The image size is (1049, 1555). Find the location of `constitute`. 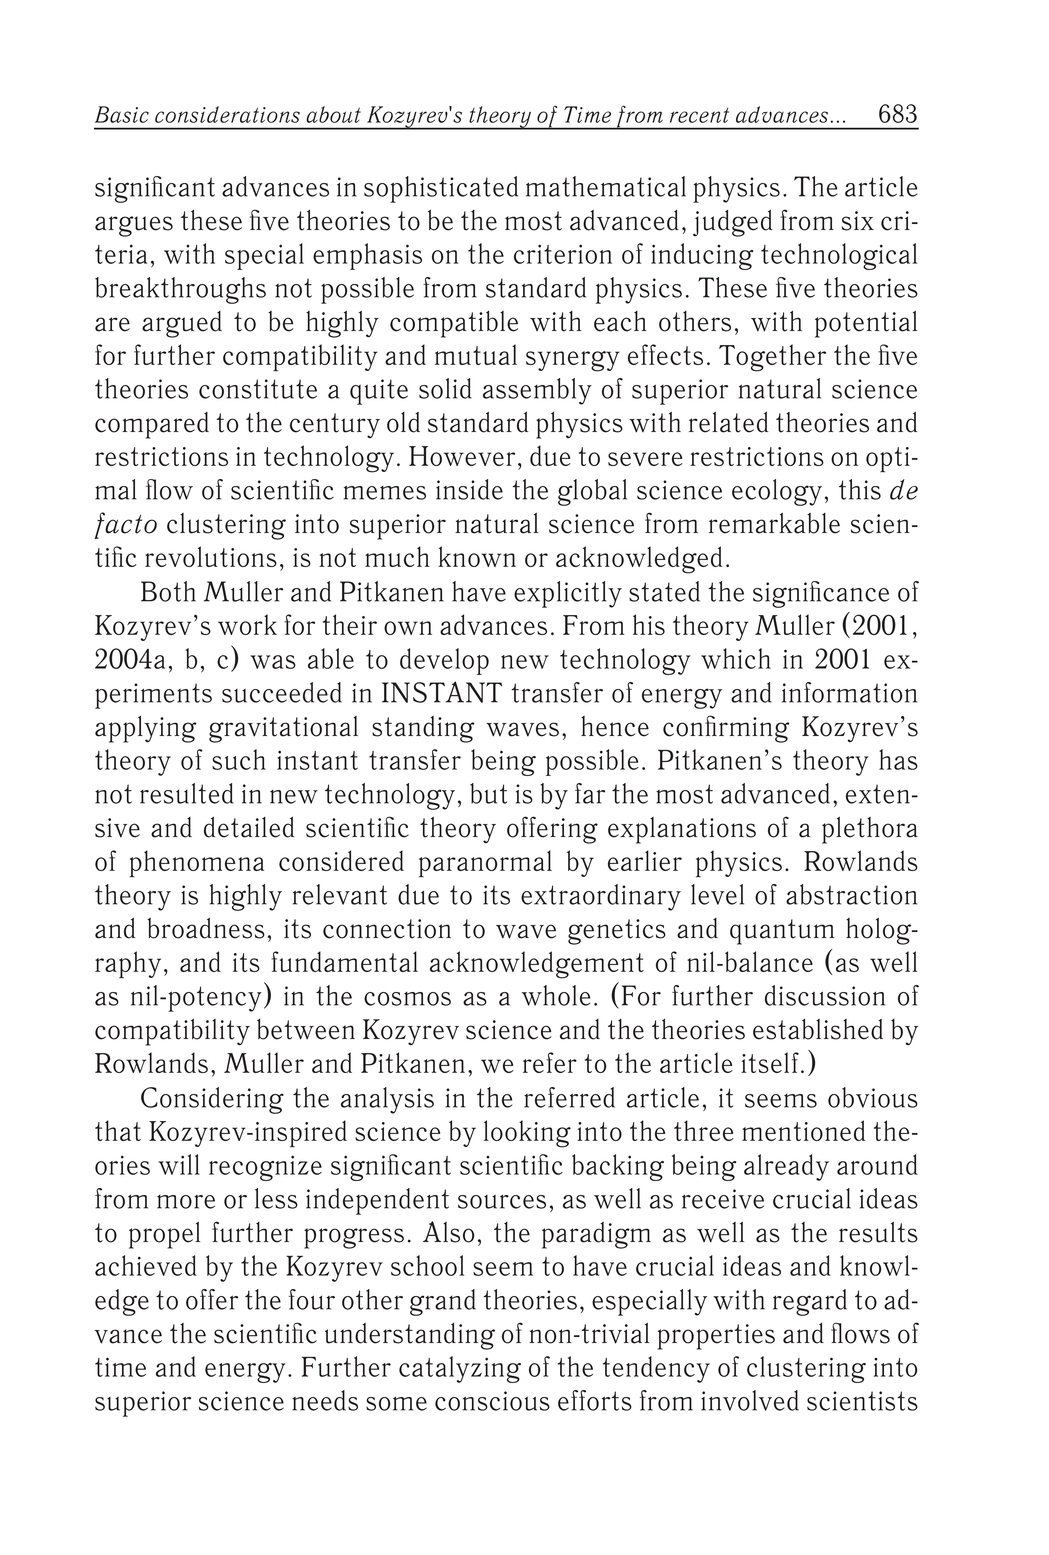

constitute is located at coordinates (258, 389).
